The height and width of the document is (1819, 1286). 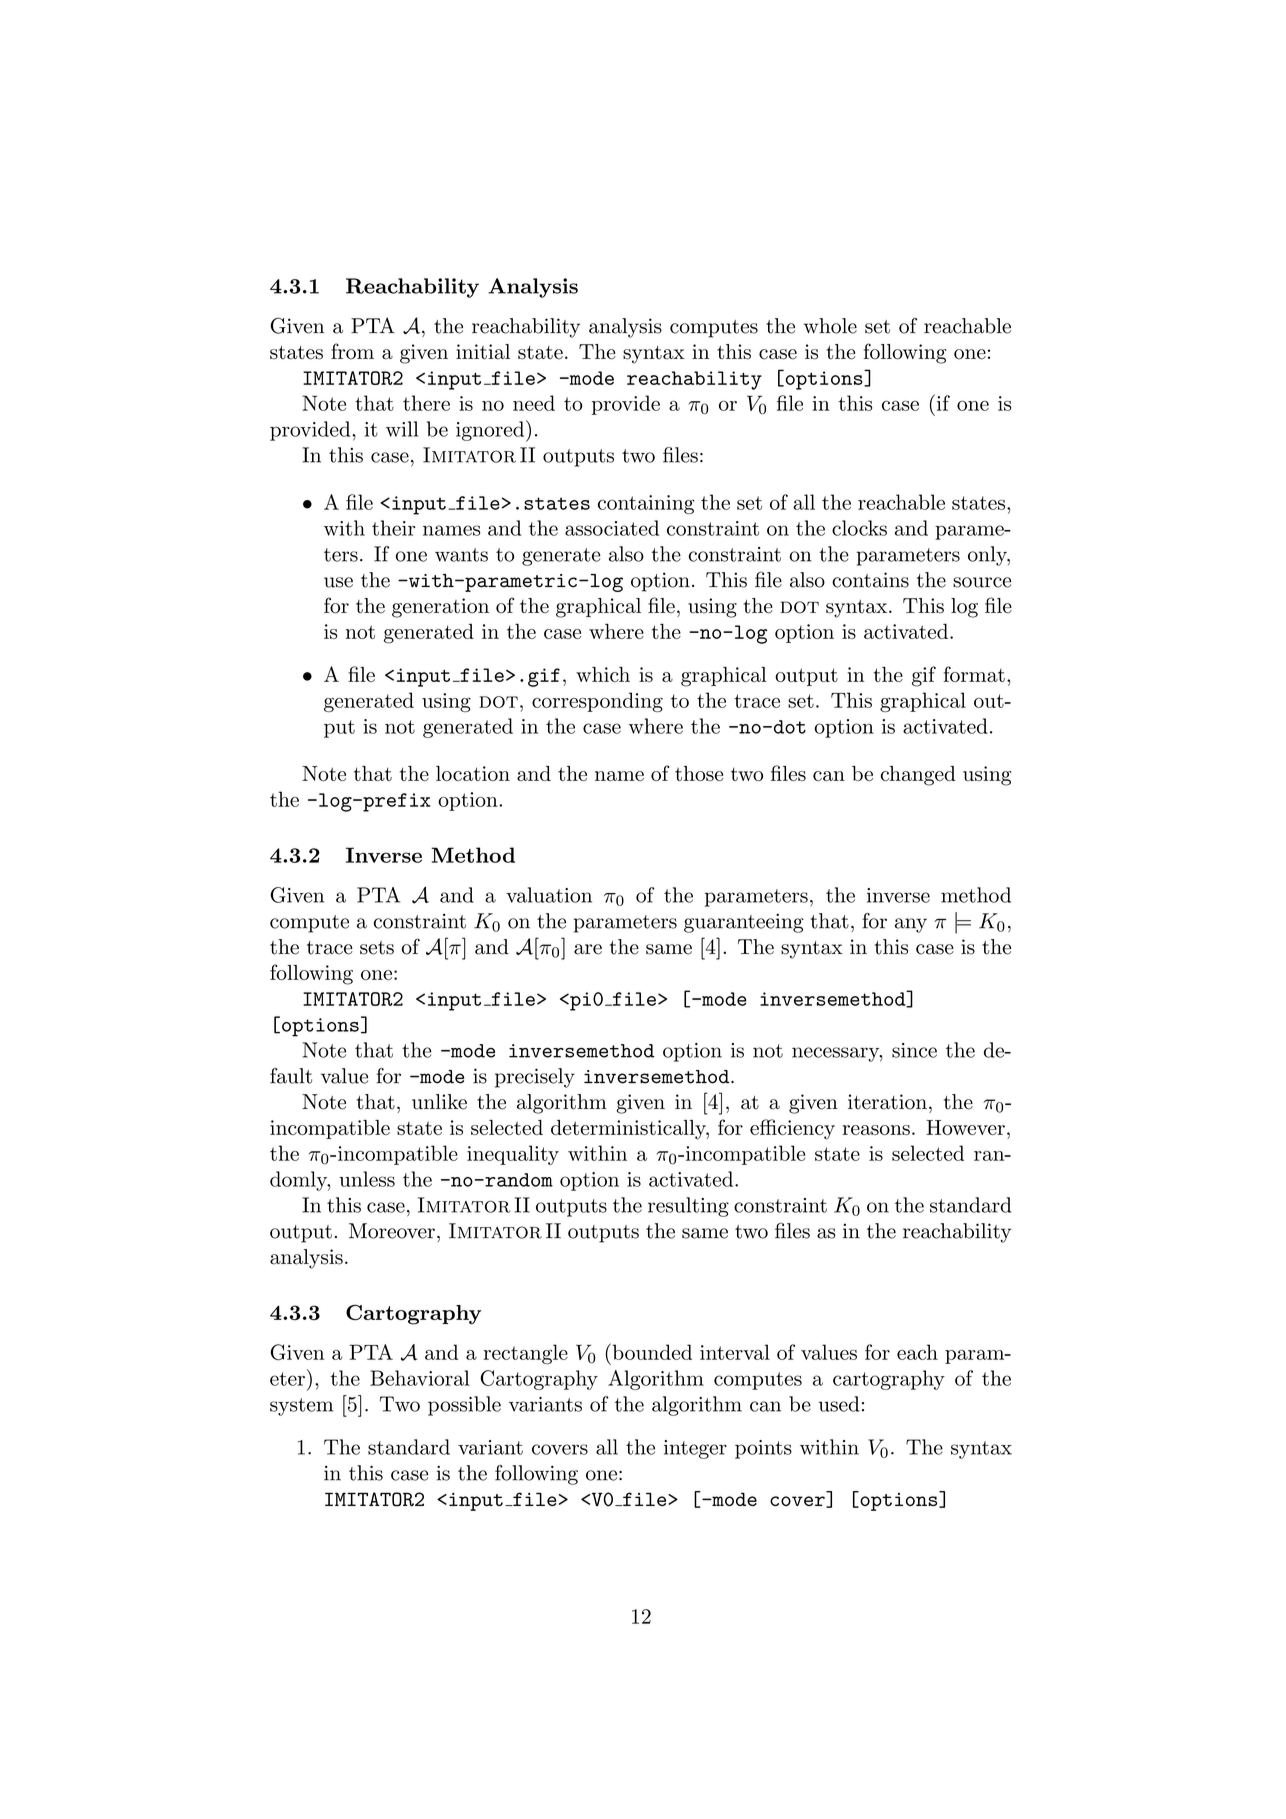 What do you see at coordinates (535, 1078) in the document?
I see `precisely` at bounding box center [535, 1078].
